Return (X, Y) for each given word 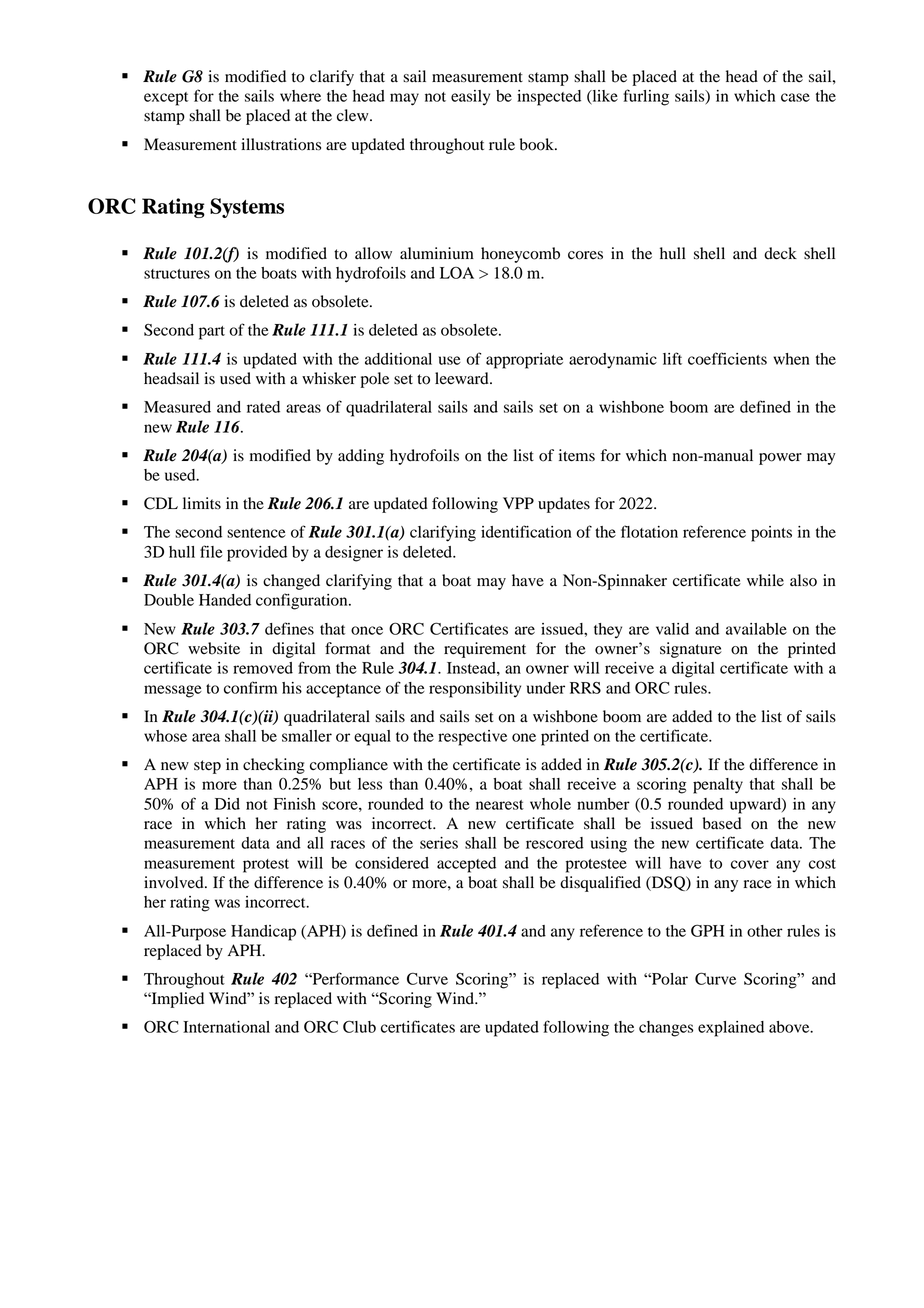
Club (359, 1026)
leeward (463, 378)
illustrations (281, 144)
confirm (250, 687)
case (795, 97)
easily (470, 98)
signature (691, 650)
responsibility (475, 690)
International (226, 1027)
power (780, 459)
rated (263, 407)
